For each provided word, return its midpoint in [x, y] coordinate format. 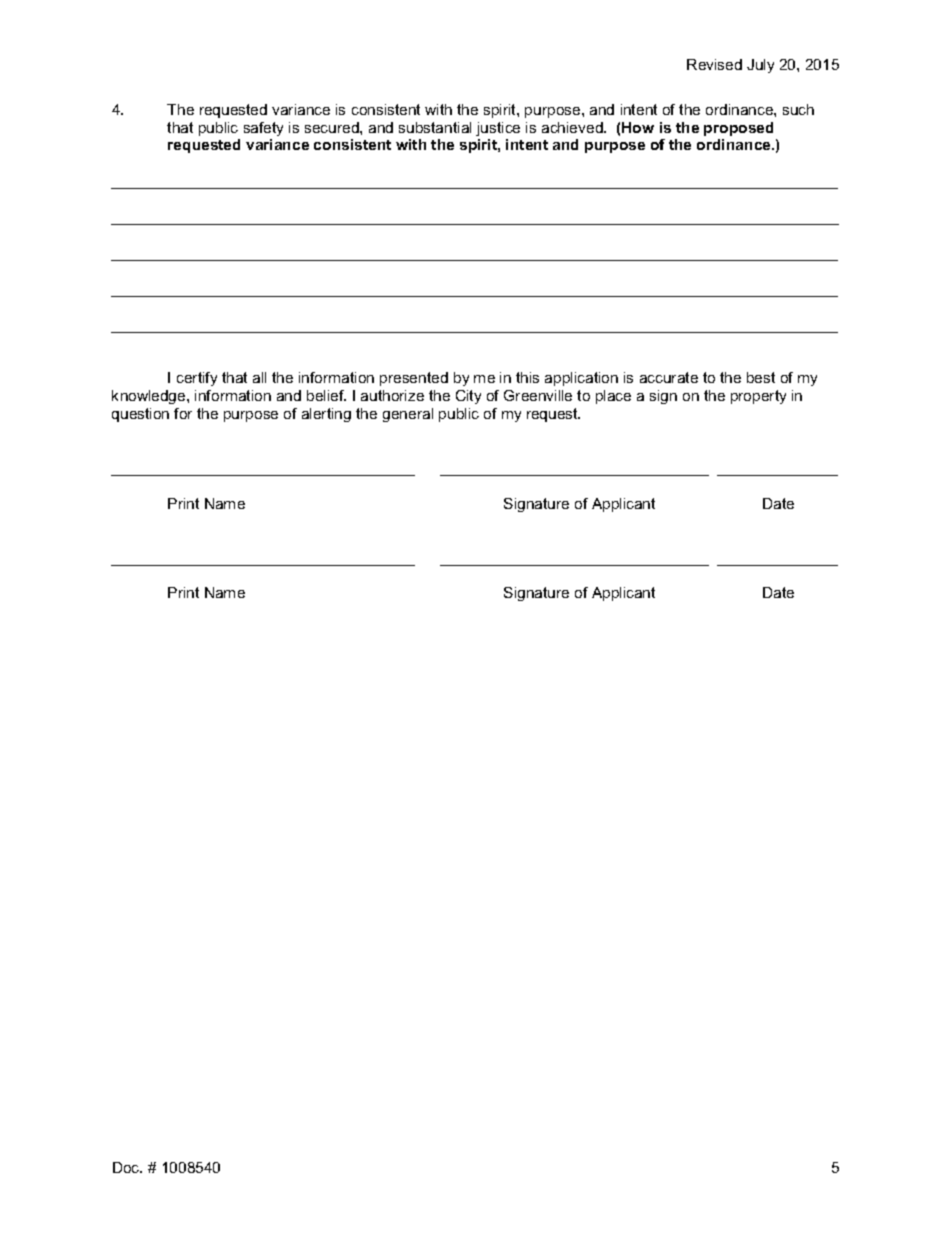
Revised [714, 64]
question [140, 415]
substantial [435, 127]
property [758, 397]
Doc [127, 1167]
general [408, 415]
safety [263, 129]
